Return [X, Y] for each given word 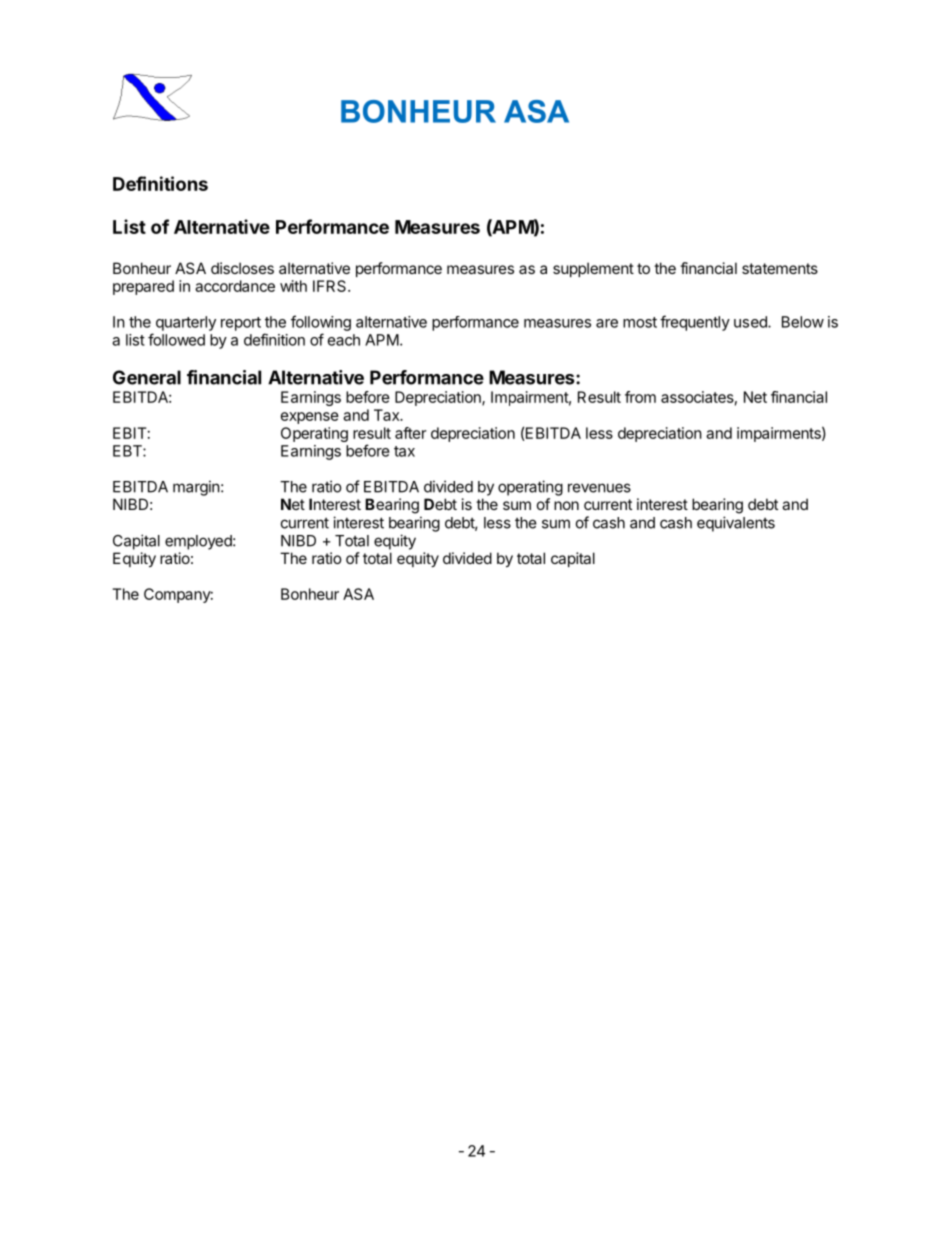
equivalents [736, 524]
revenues [599, 488]
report [241, 324]
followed [176, 339]
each [344, 340]
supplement [593, 269]
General [147, 377]
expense [310, 418]
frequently [695, 323]
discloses [242, 268]
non [566, 505]
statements [780, 268]
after [410, 433]
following [321, 323]
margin [196, 488]
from [640, 397]
